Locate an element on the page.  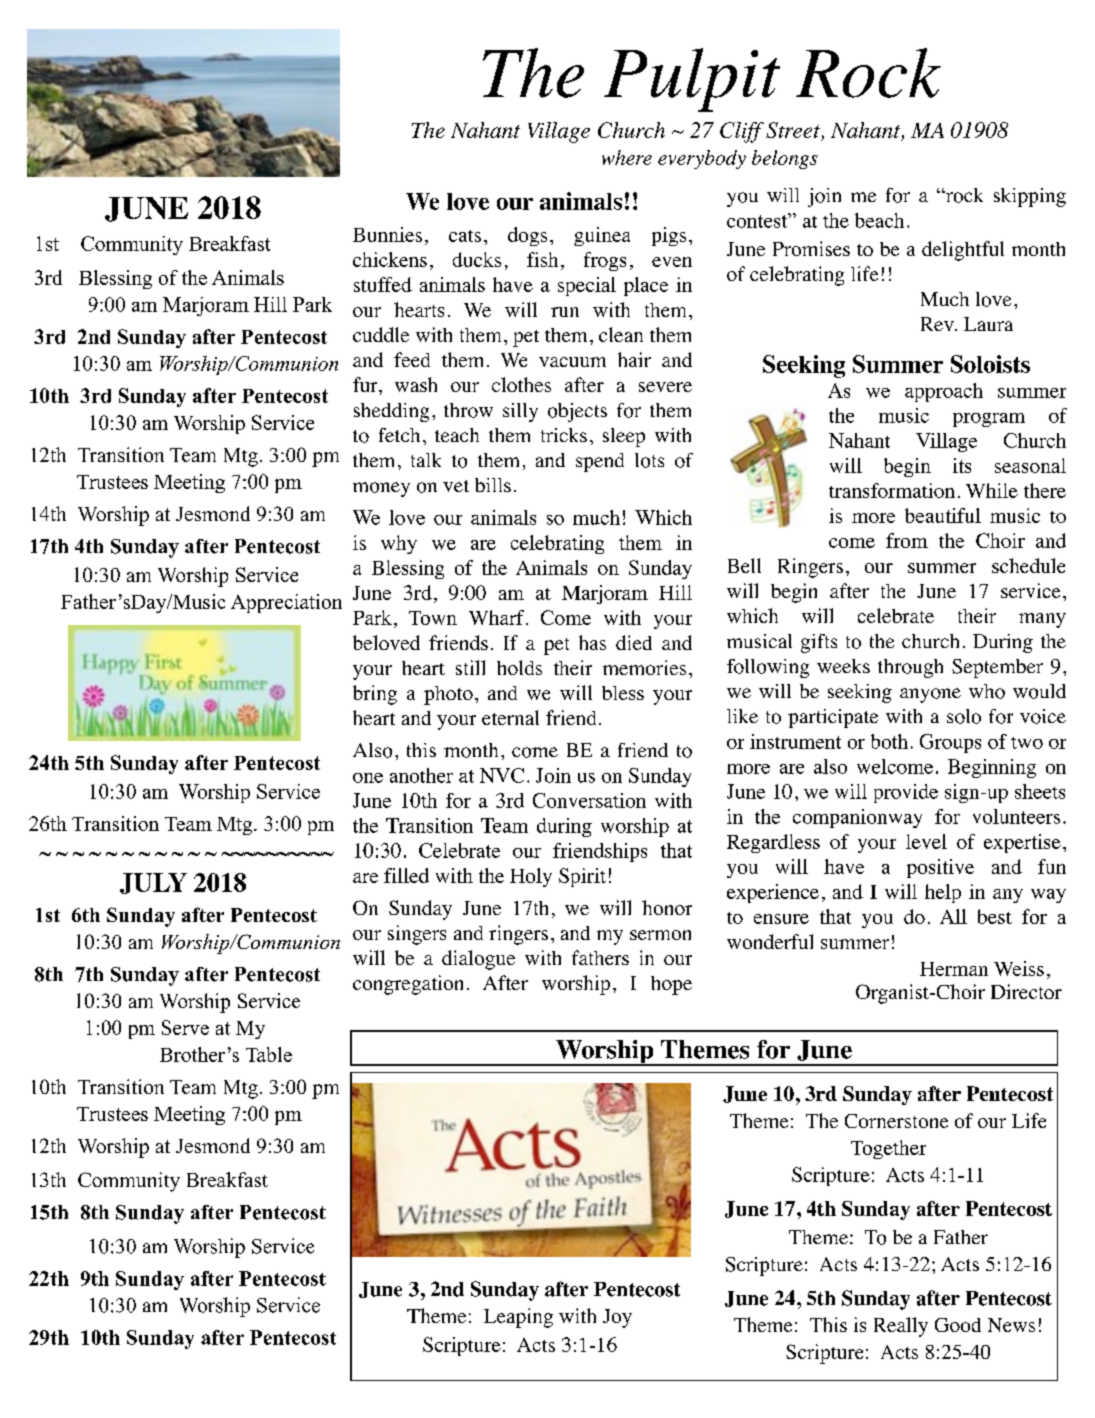
help is located at coordinates (943, 893).
